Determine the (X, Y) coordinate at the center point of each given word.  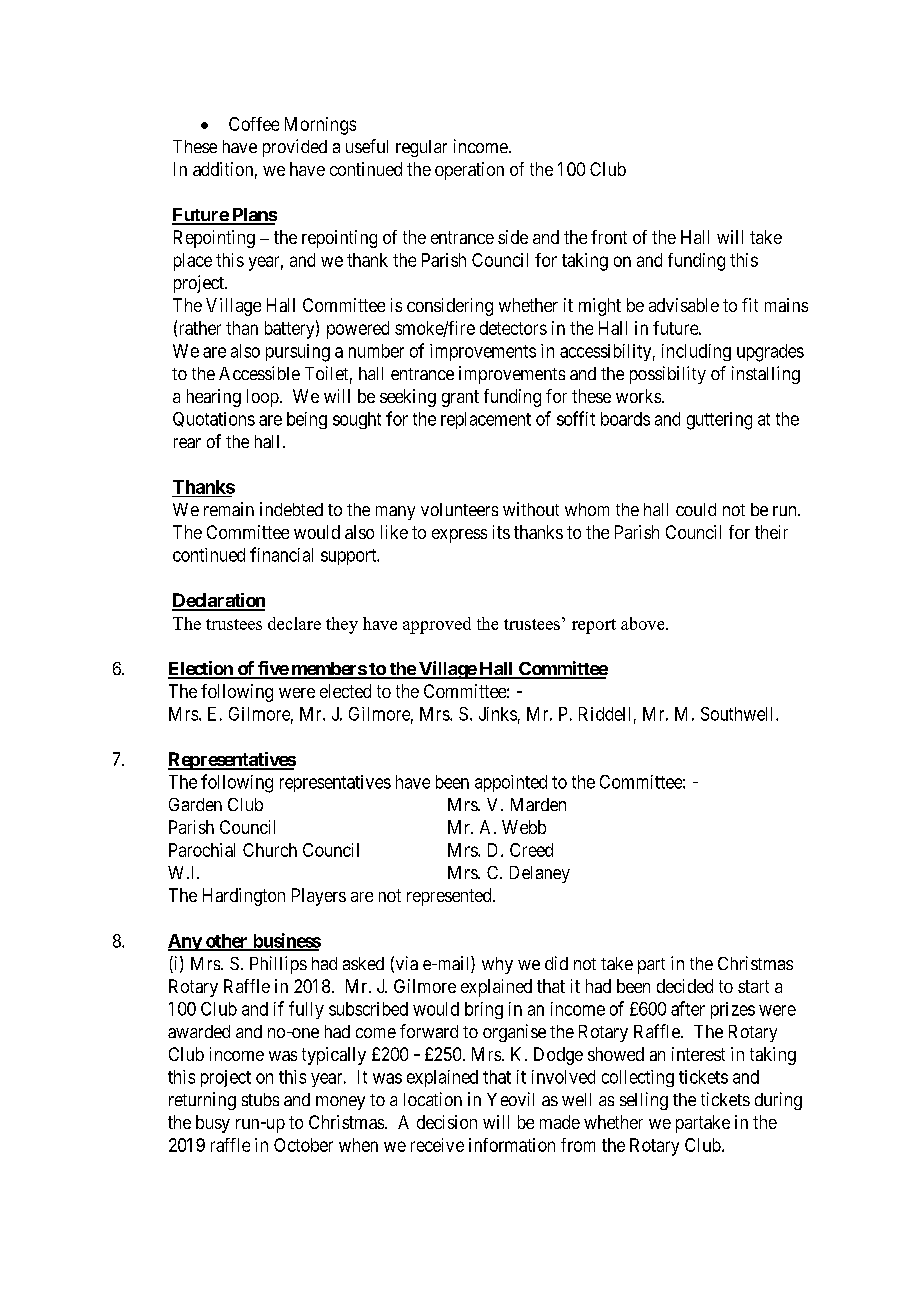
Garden (195, 804)
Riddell (604, 714)
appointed (511, 783)
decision (447, 1122)
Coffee (254, 124)
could (696, 509)
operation (469, 171)
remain (229, 509)
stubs (260, 1099)
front (609, 237)
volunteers (459, 509)
